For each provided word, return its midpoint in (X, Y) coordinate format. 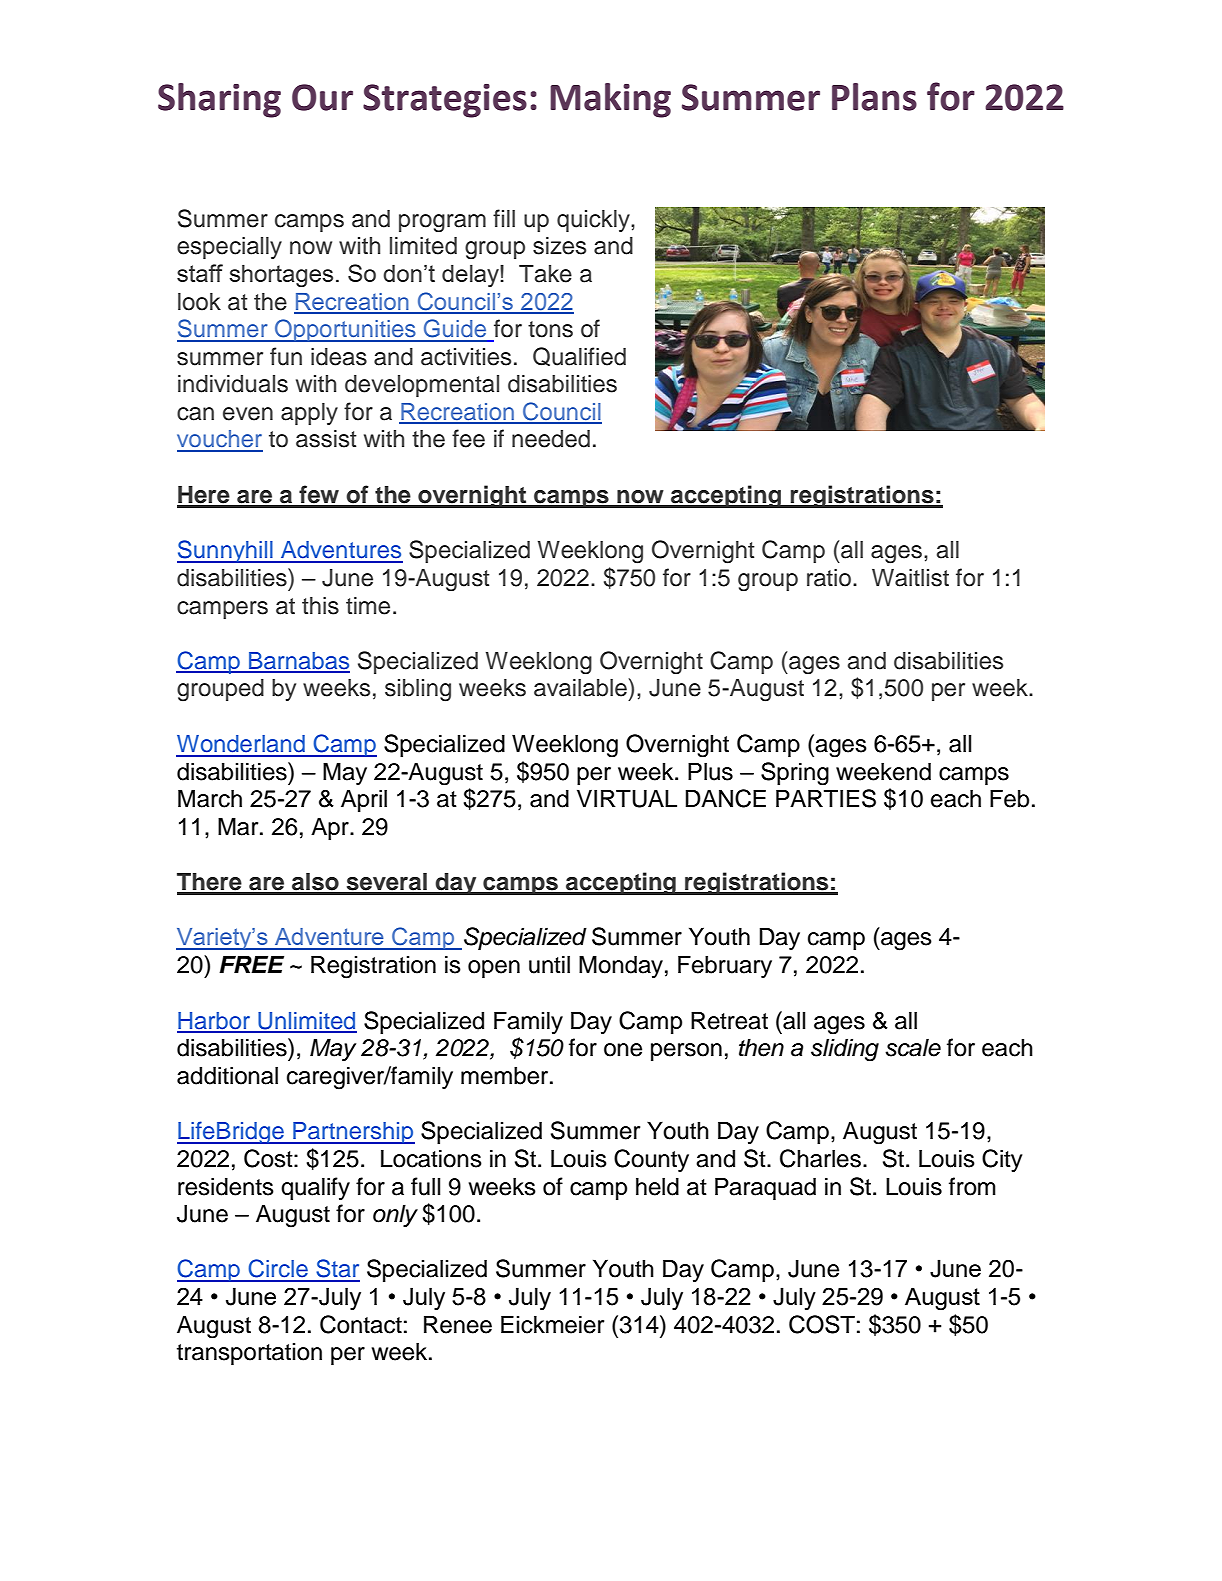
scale (913, 1047)
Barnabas (298, 662)
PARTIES (826, 798)
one (623, 1050)
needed (551, 439)
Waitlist (910, 578)
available (581, 687)
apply (309, 414)
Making (610, 100)
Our (322, 97)
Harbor (215, 1022)
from (972, 1186)
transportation (249, 1353)
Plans (874, 97)
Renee (458, 1324)
